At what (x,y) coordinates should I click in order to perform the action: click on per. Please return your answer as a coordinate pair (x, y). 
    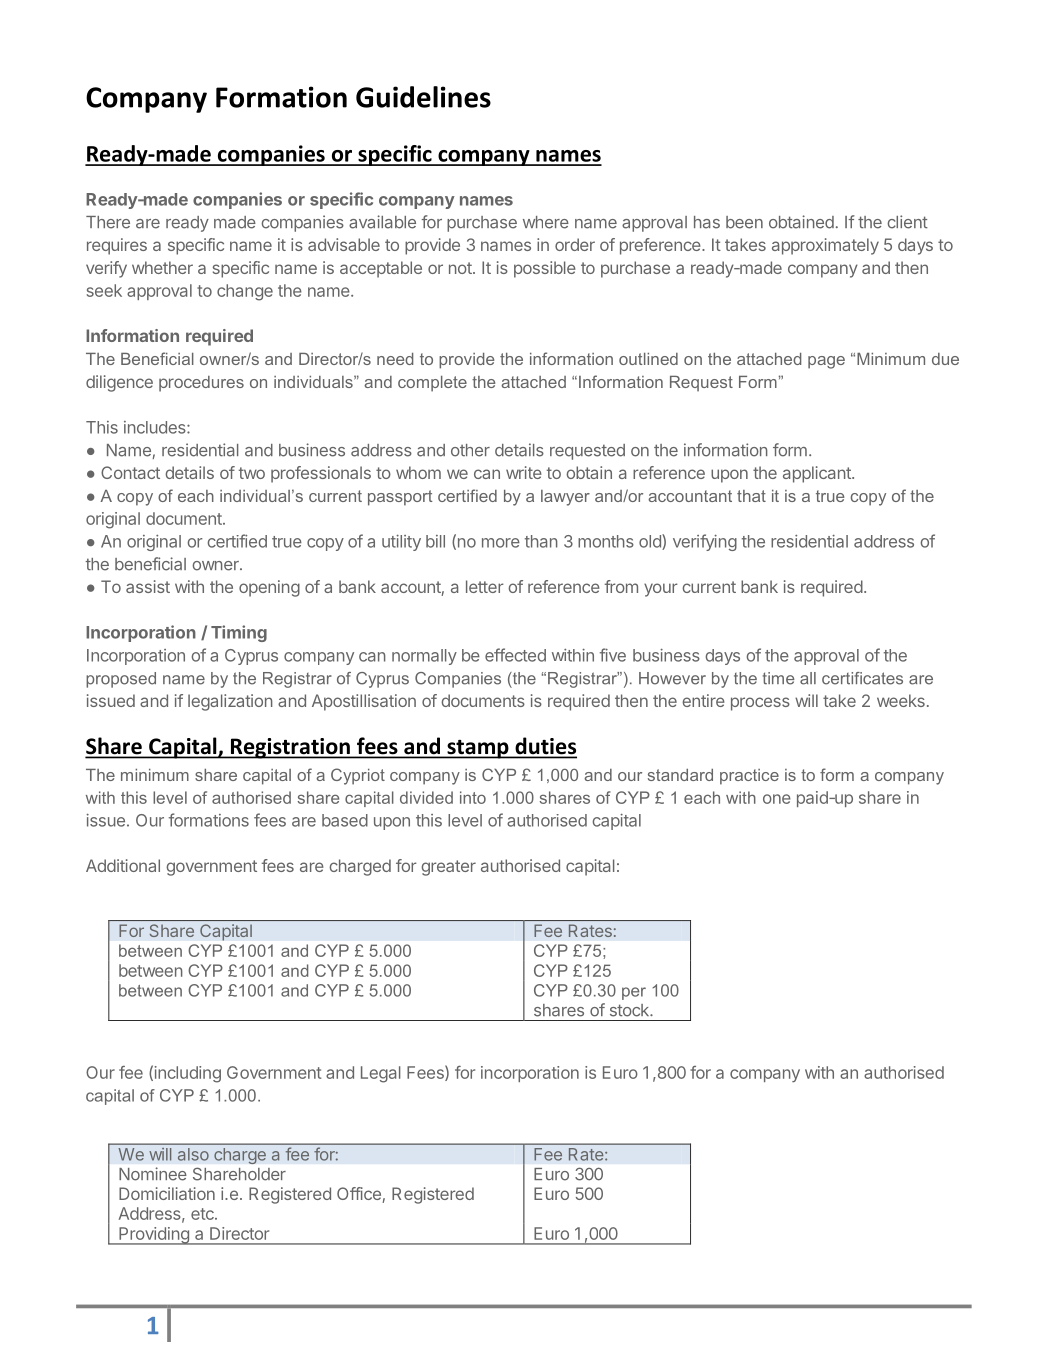
    Looking at the image, I should click on (634, 993).
